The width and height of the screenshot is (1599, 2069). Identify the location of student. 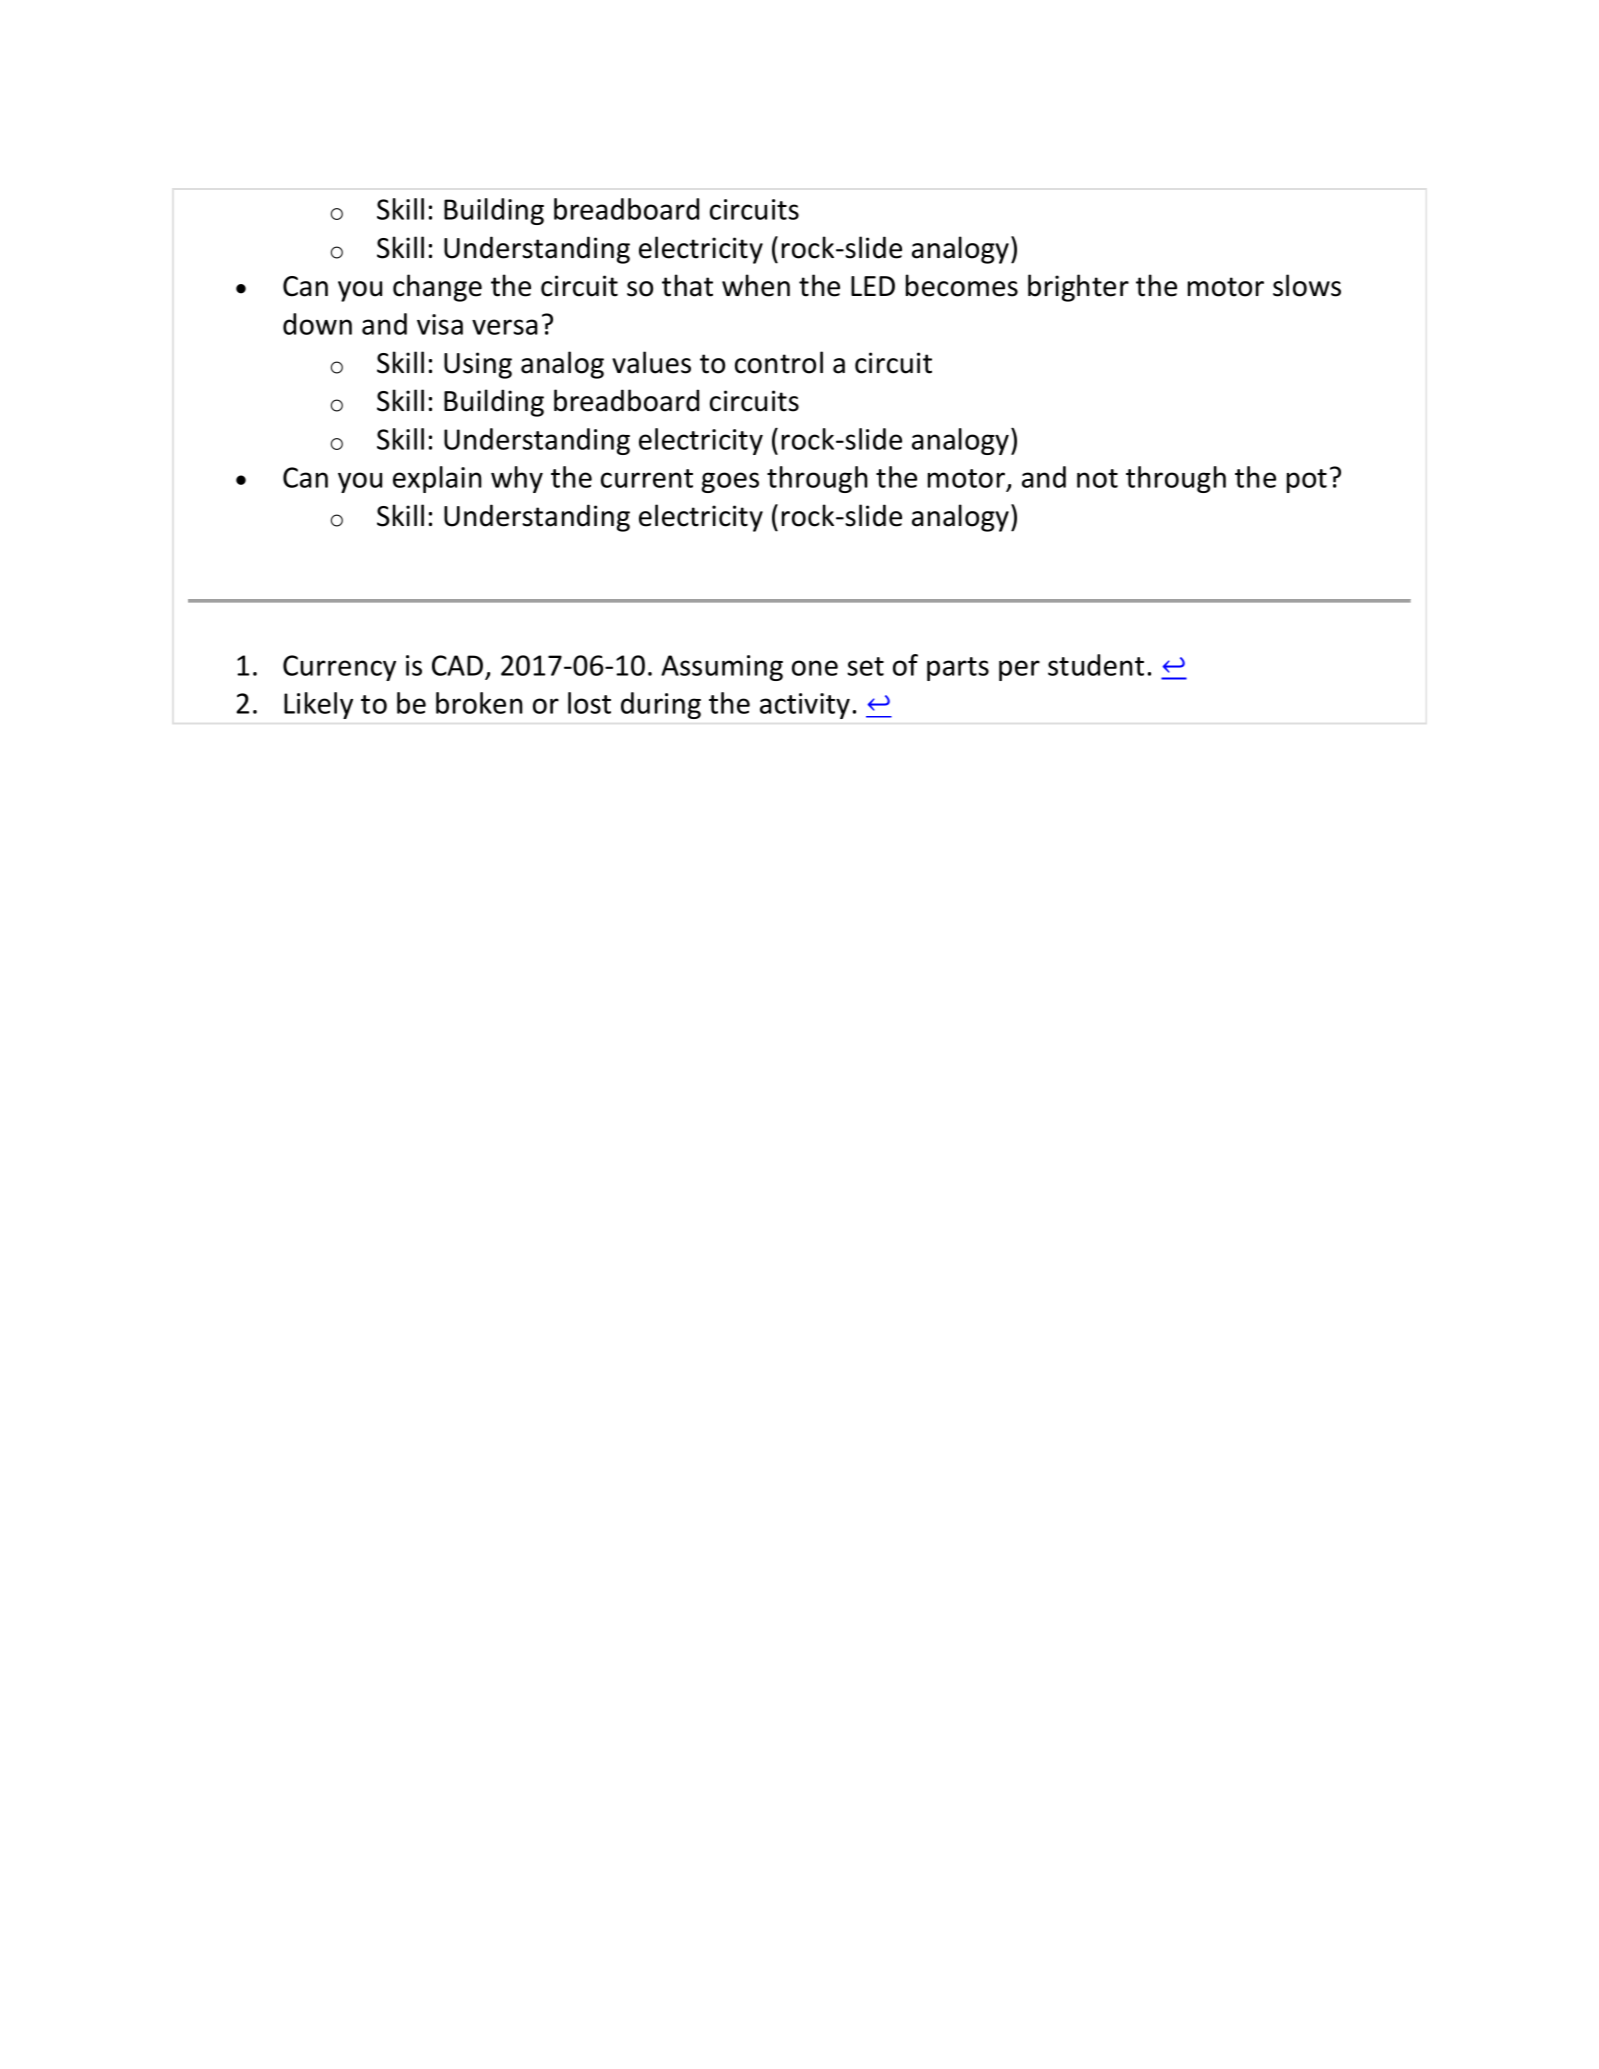
(1096, 665).
